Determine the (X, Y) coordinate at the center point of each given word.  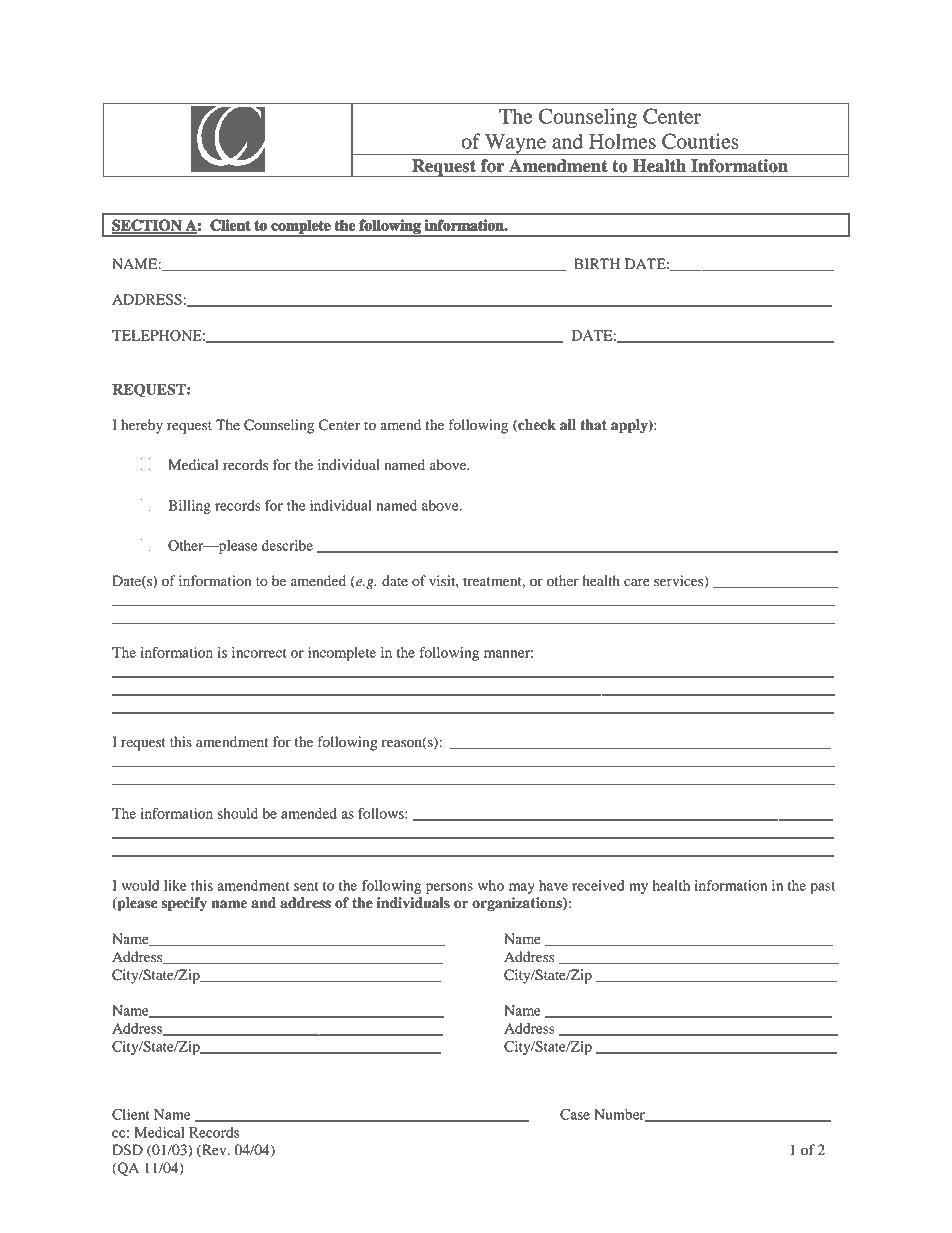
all (568, 425)
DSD (127, 1150)
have (553, 885)
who (491, 885)
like (175, 885)
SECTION (148, 226)
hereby (142, 426)
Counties (700, 141)
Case (575, 1114)
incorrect (259, 652)
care (637, 582)
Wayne (515, 144)
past (822, 888)
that (593, 425)
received (598, 885)
